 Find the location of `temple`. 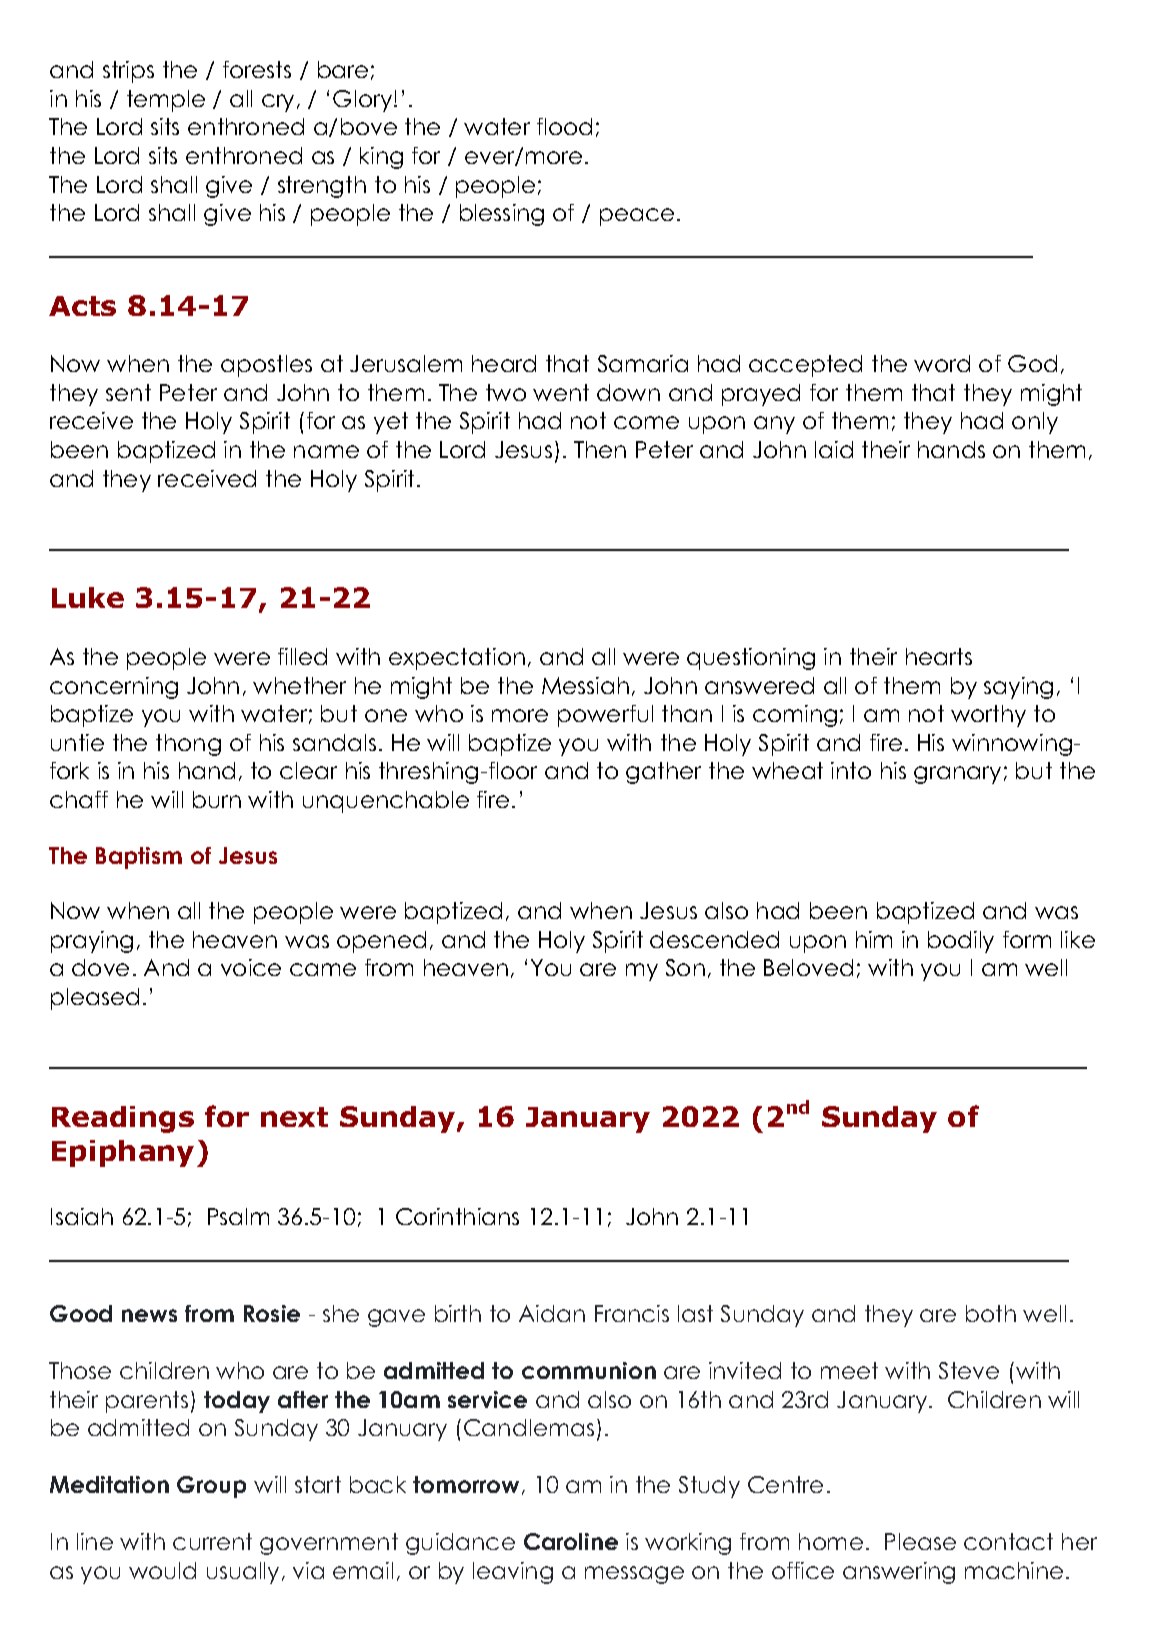

temple is located at coordinates (166, 101).
